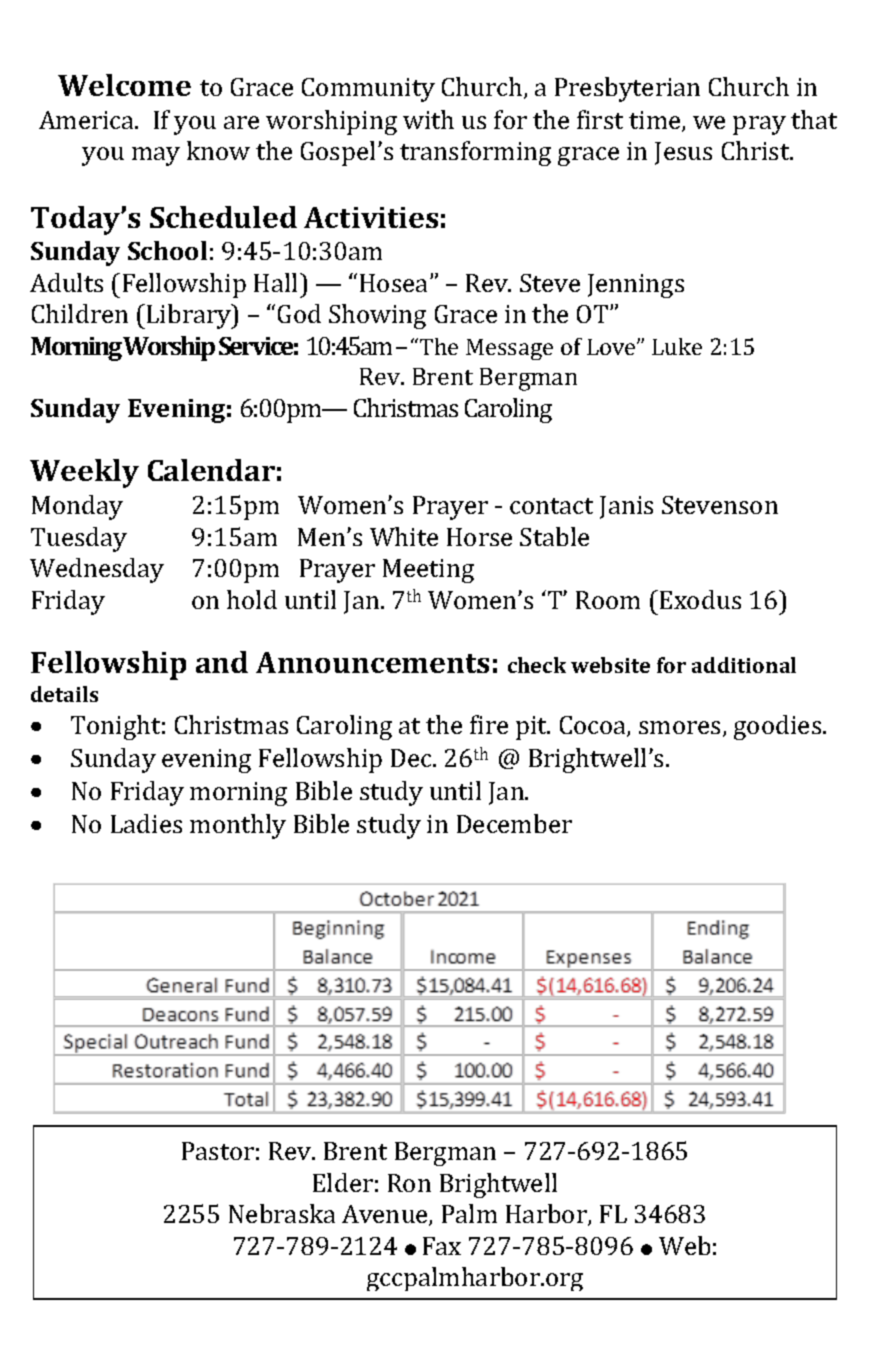 Image resolution: width=887 pixels, height=1372 pixels. What do you see at coordinates (409, 1183) in the document?
I see `Ron` at bounding box center [409, 1183].
